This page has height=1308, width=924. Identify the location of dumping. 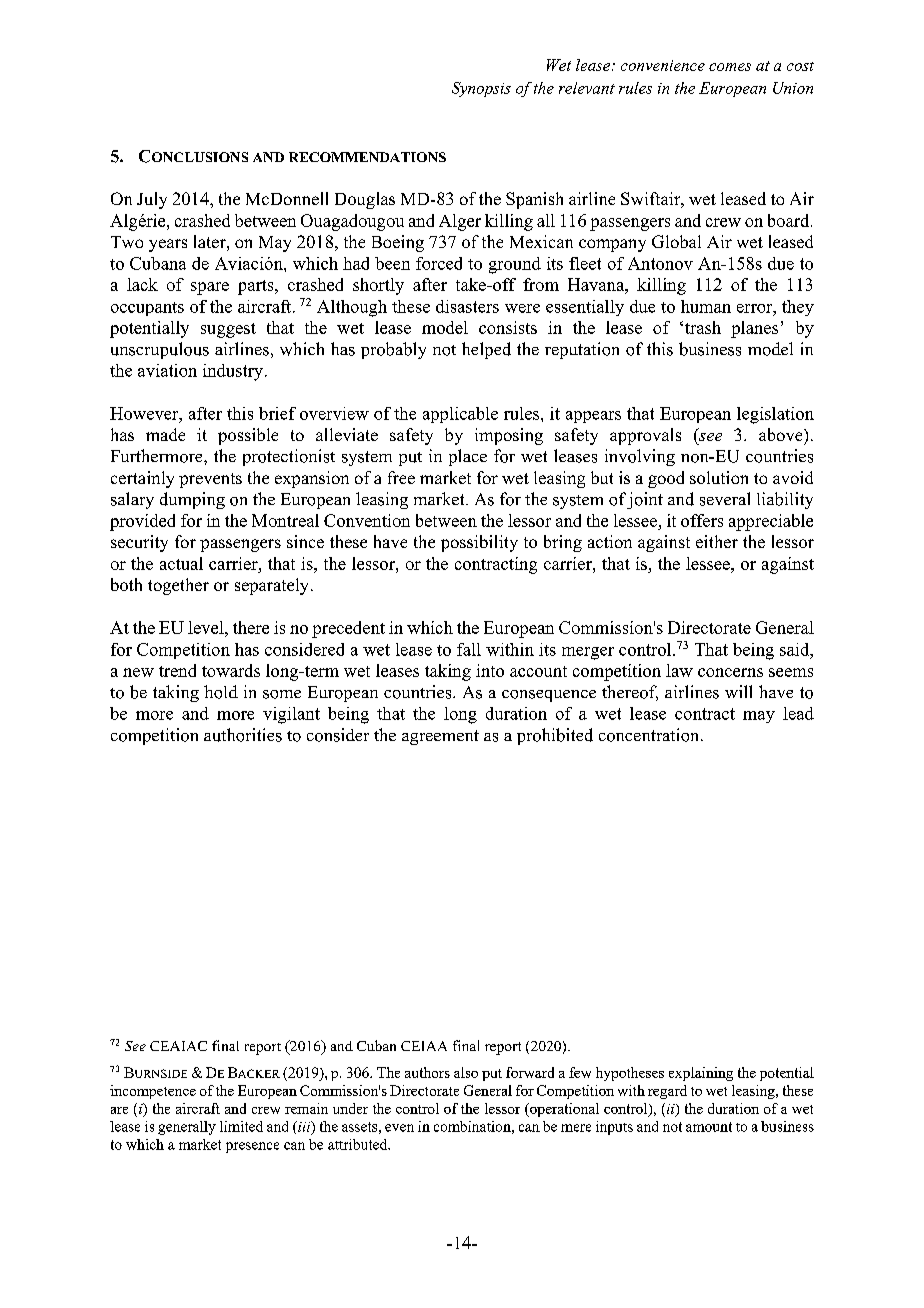
(192, 500).
